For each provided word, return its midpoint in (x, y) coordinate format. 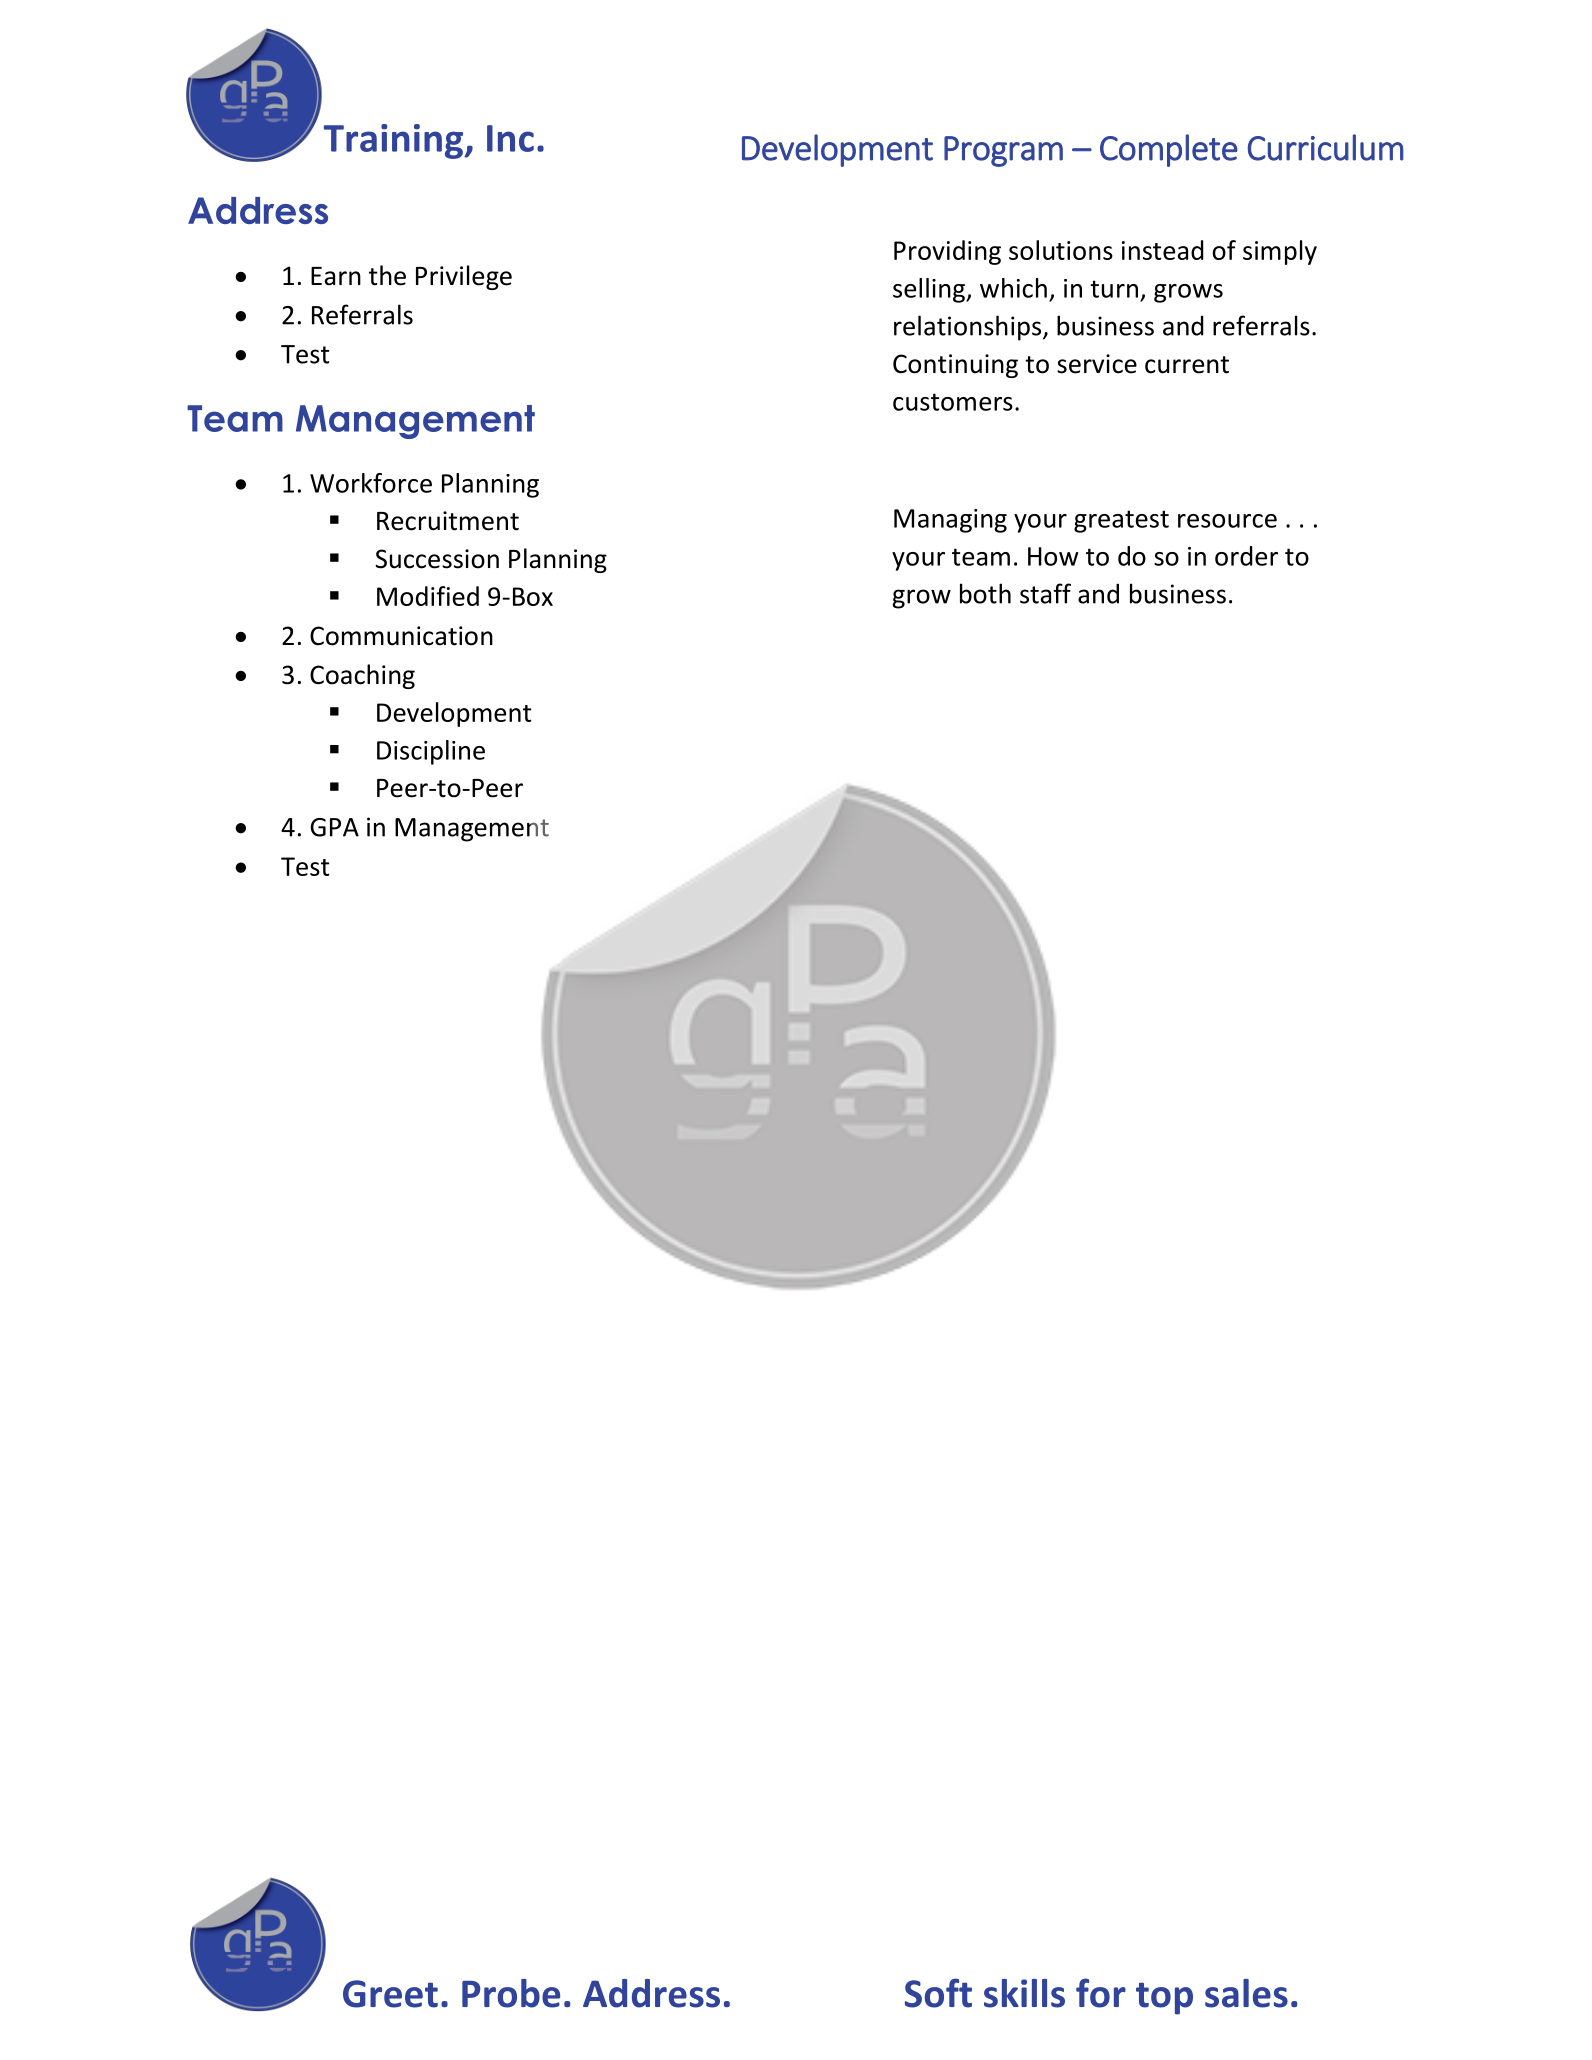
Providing (947, 252)
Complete (1169, 150)
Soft (938, 1993)
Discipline (431, 752)
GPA (334, 827)
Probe (511, 1993)
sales (1246, 1993)
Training (395, 141)
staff (1045, 593)
